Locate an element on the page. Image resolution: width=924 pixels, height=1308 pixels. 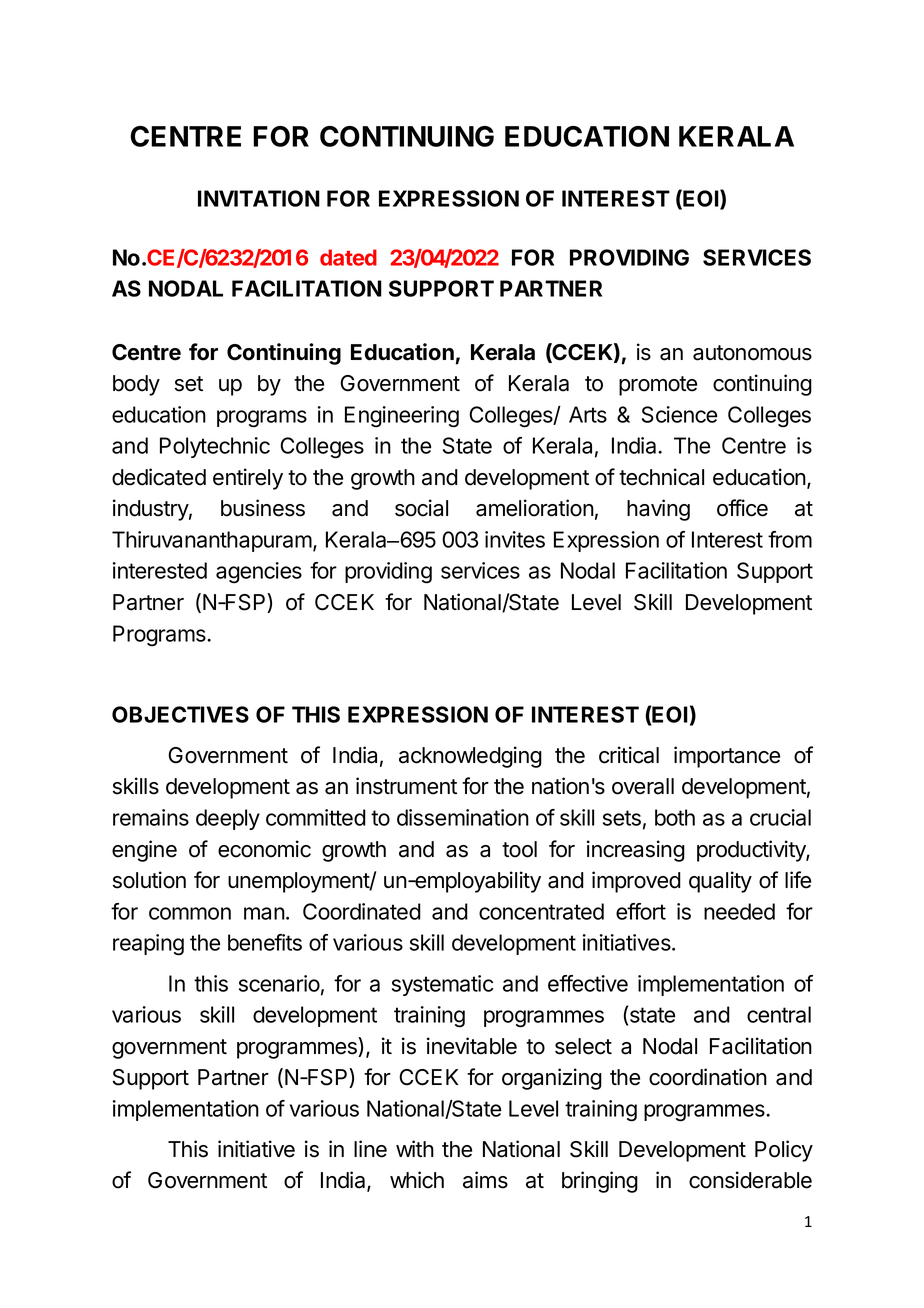
line is located at coordinates (370, 1149).
